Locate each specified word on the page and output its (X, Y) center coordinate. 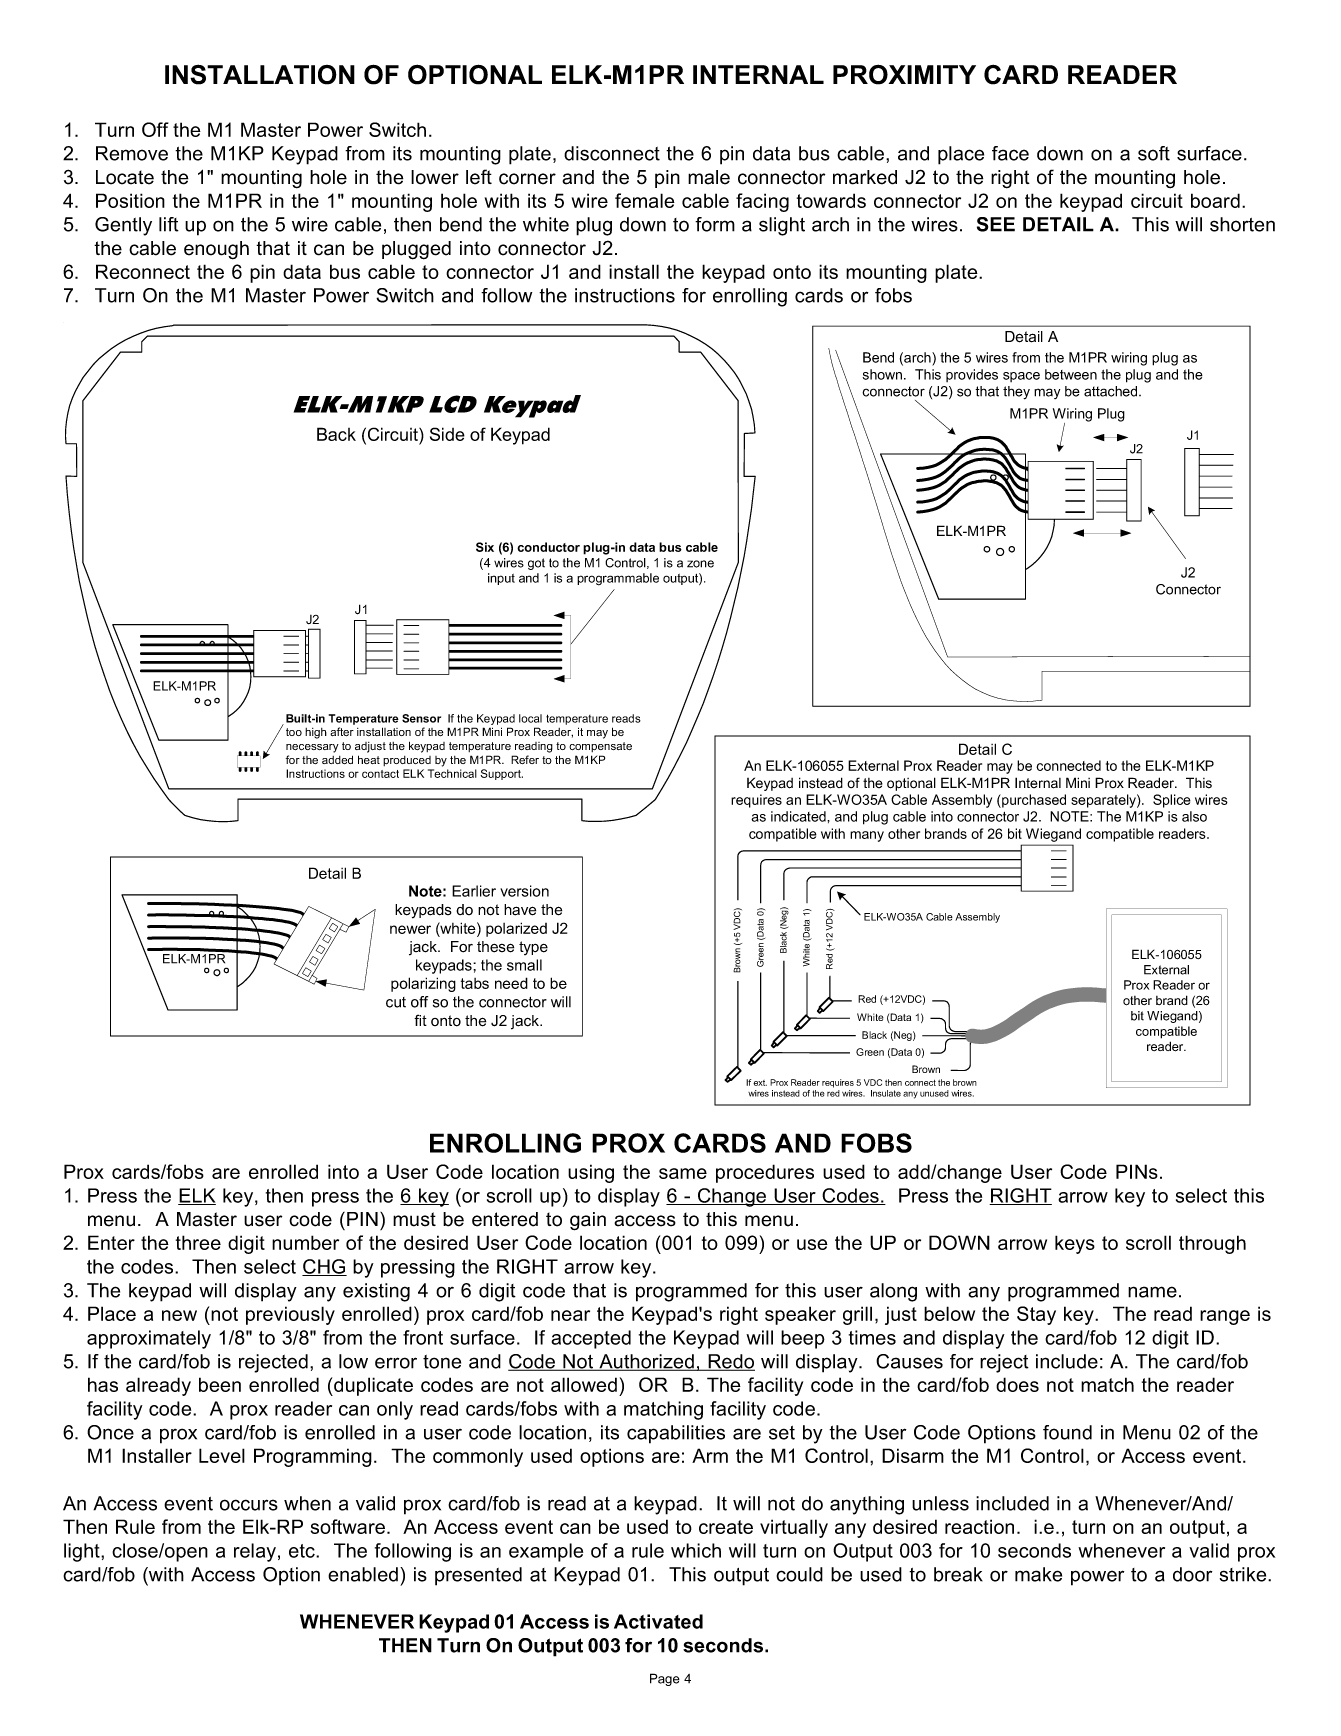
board (1215, 200)
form (715, 224)
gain (588, 1221)
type (533, 948)
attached (1112, 391)
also (1194, 816)
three (198, 1242)
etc (303, 1551)
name (1152, 1292)
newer (410, 929)
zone (700, 564)
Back (336, 434)
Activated (658, 1621)
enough (216, 250)
